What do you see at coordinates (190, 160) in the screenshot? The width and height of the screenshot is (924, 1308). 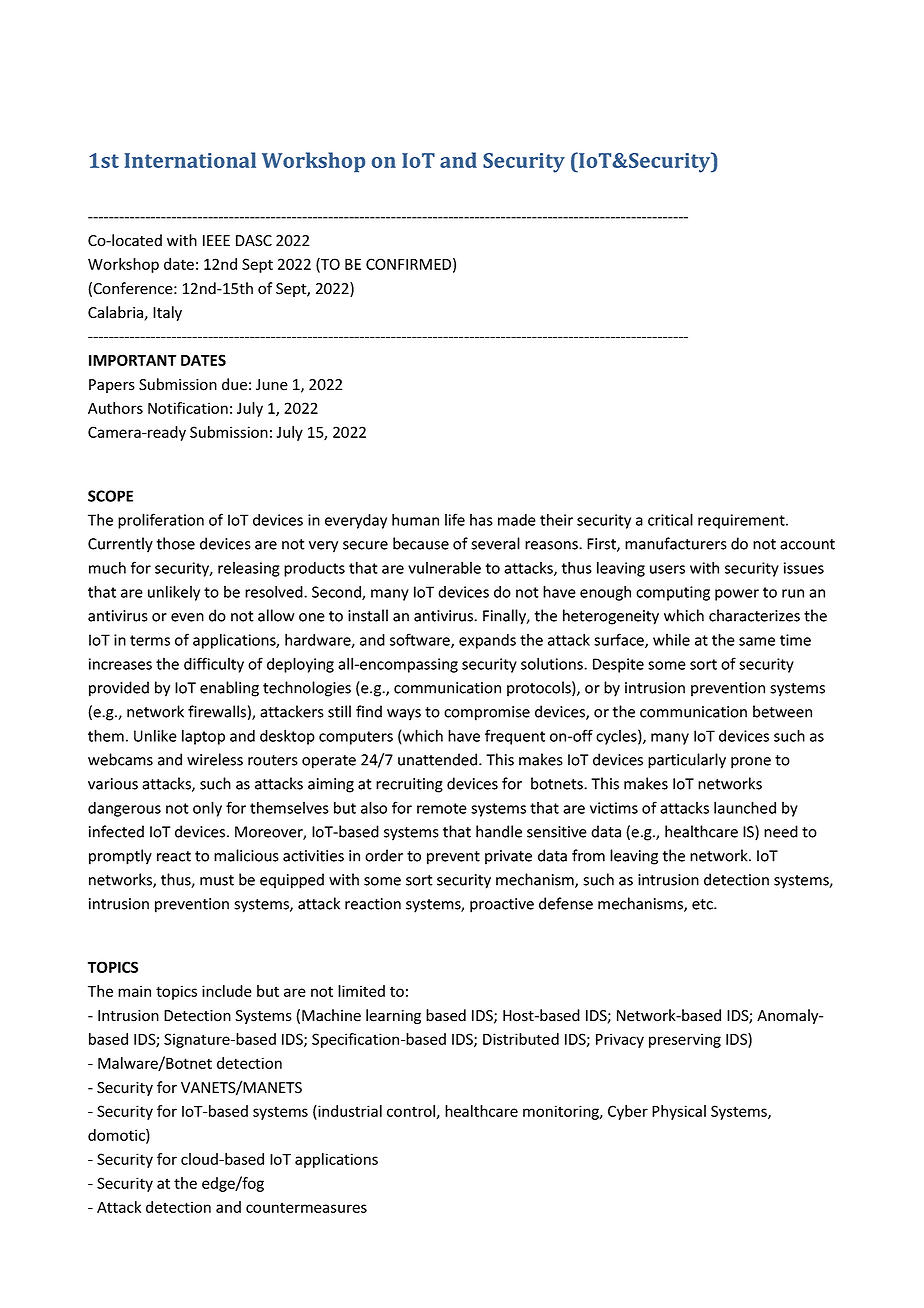 I see `International` at bounding box center [190, 160].
